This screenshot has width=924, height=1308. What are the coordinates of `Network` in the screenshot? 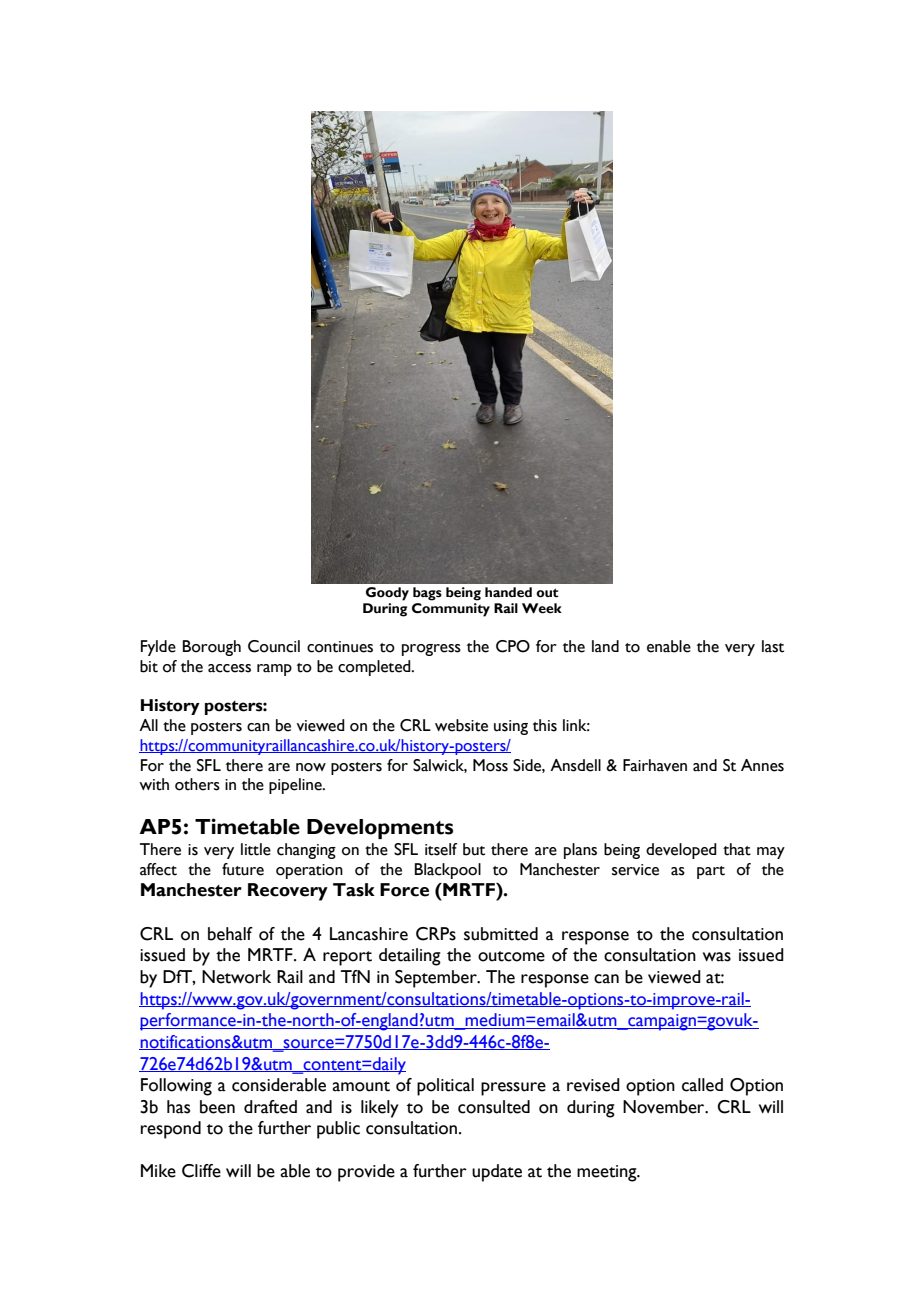 It's located at (236, 977).
